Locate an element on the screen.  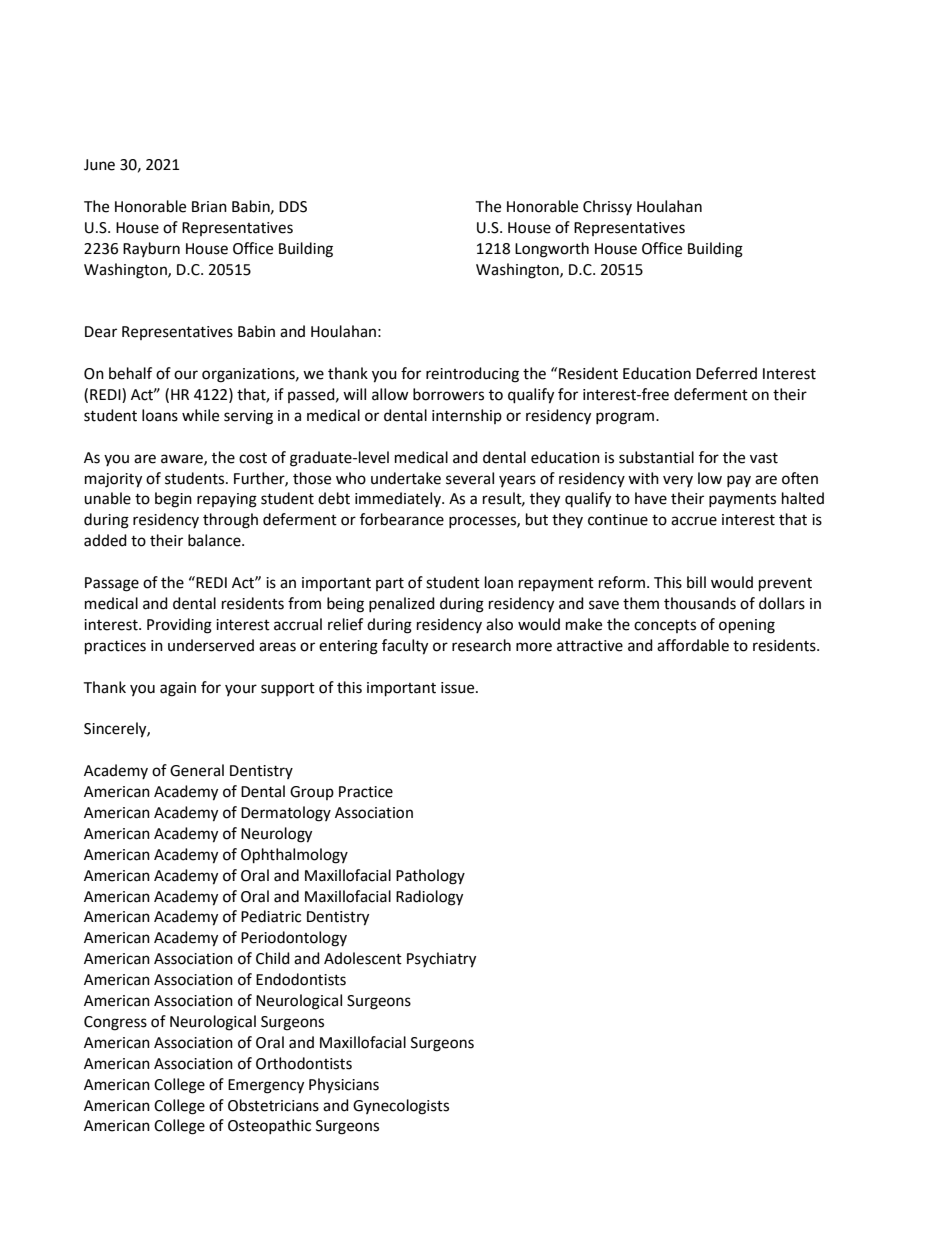
bill is located at coordinates (696, 582).
